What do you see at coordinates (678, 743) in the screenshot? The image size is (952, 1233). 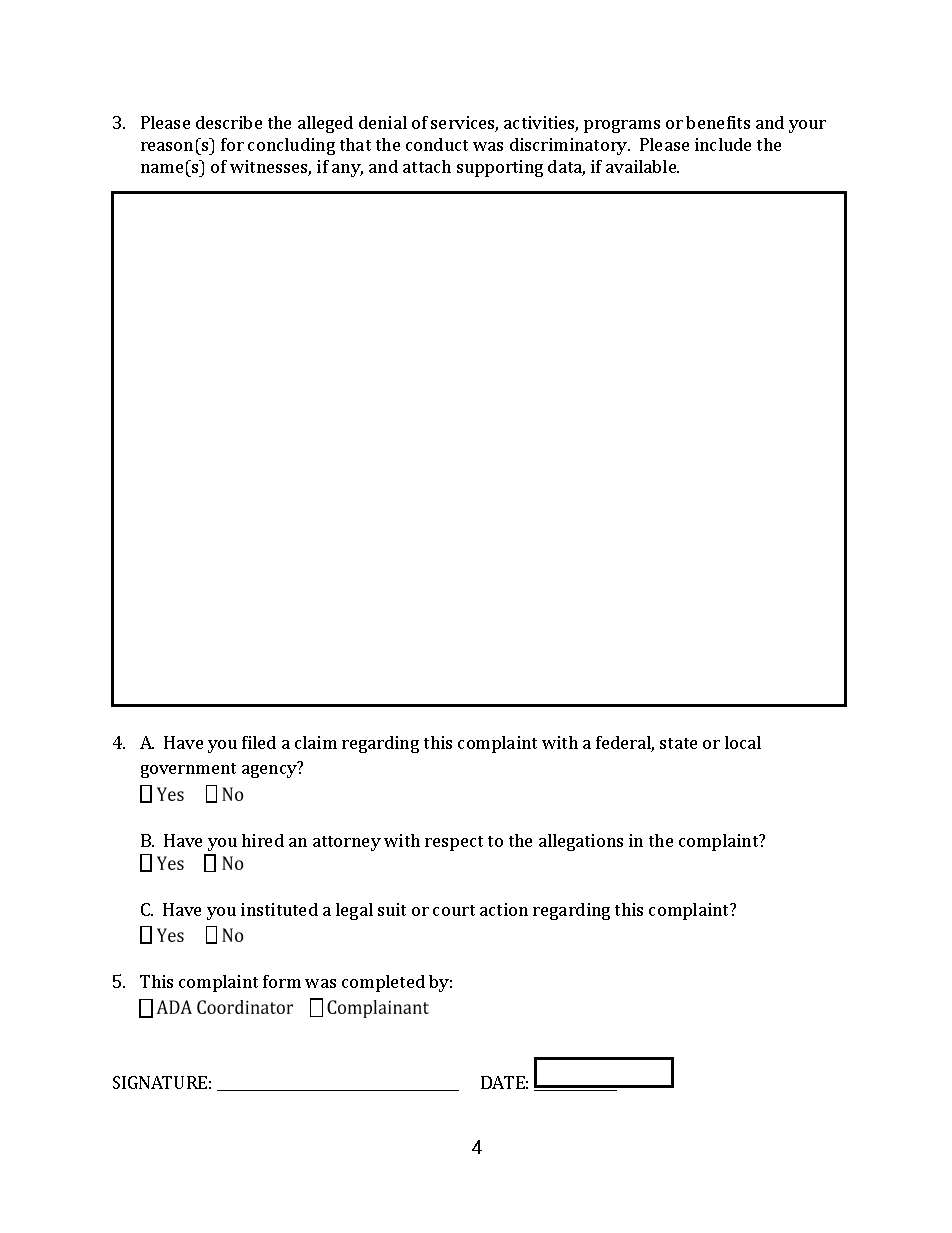 I see `state` at bounding box center [678, 743].
